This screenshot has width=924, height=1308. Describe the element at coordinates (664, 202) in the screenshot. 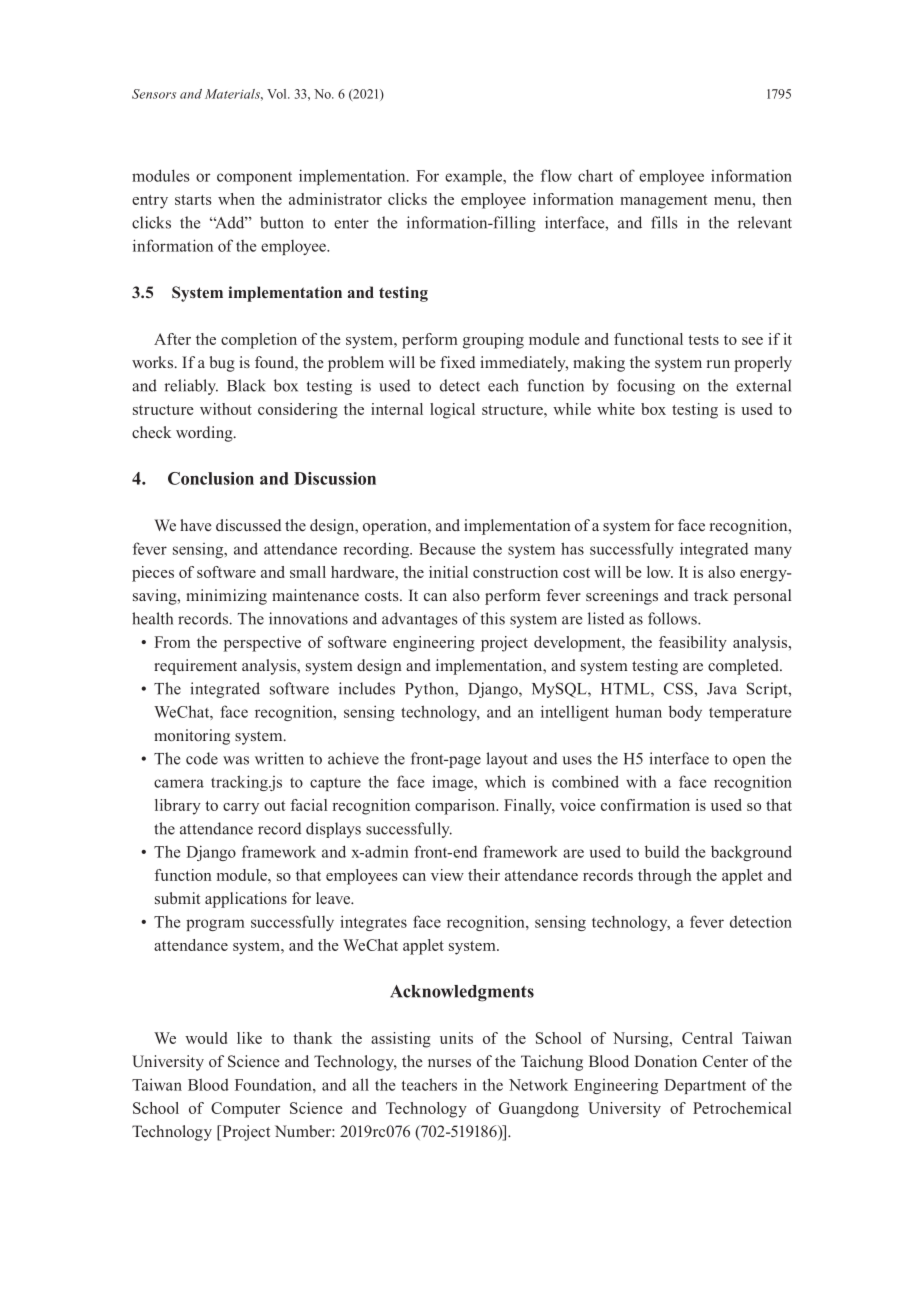

I see `management` at that location.
